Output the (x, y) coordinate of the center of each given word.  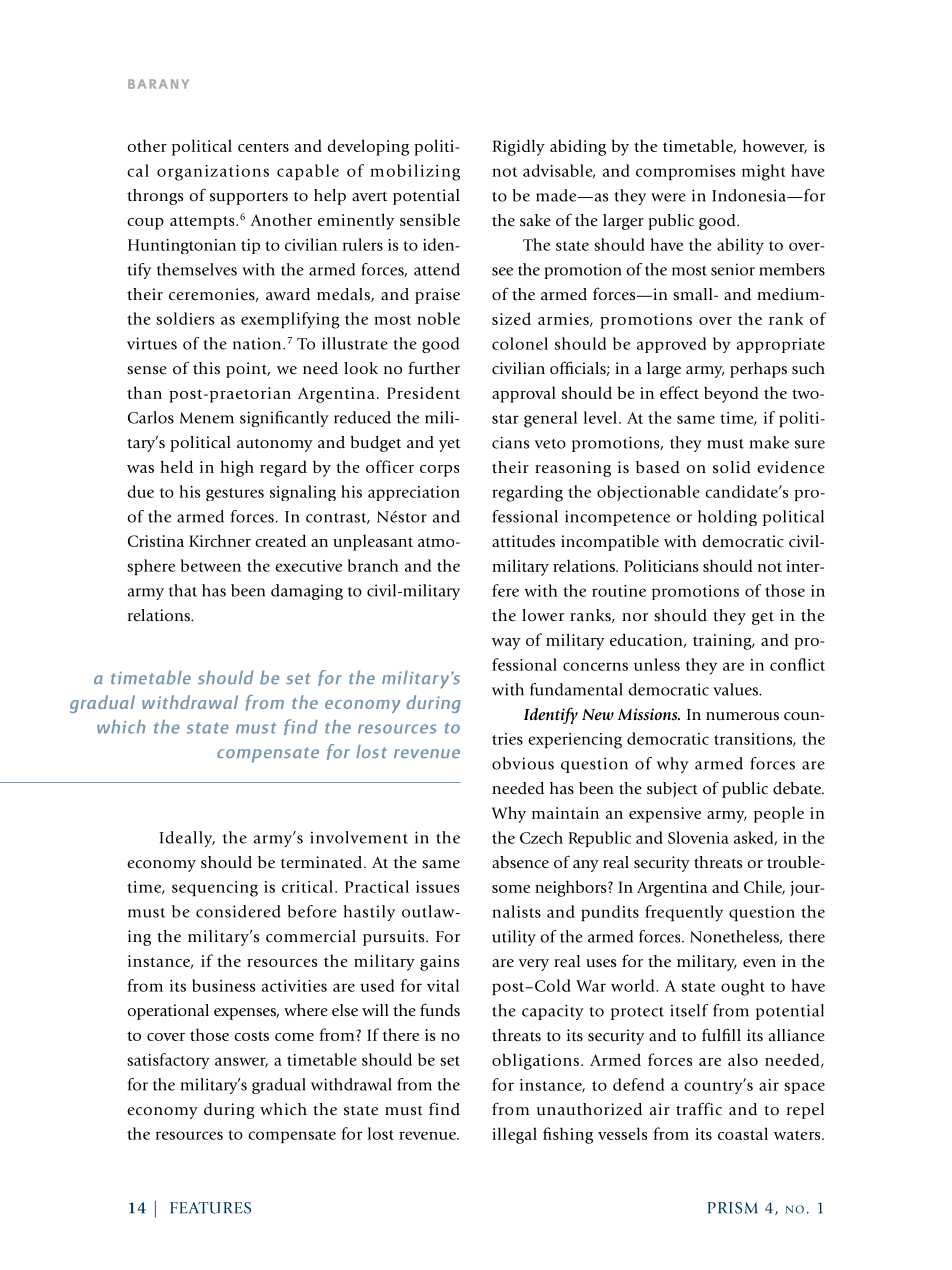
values (736, 689)
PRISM (732, 1208)
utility (514, 938)
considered (238, 911)
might (764, 172)
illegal (514, 1135)
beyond (731, 394)
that (183, 590)
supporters (249, 198)
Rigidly (519, 147)
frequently (684, 913)
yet (449, 445)
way (506, 644)
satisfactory (168, 1061)
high (237, 468)
